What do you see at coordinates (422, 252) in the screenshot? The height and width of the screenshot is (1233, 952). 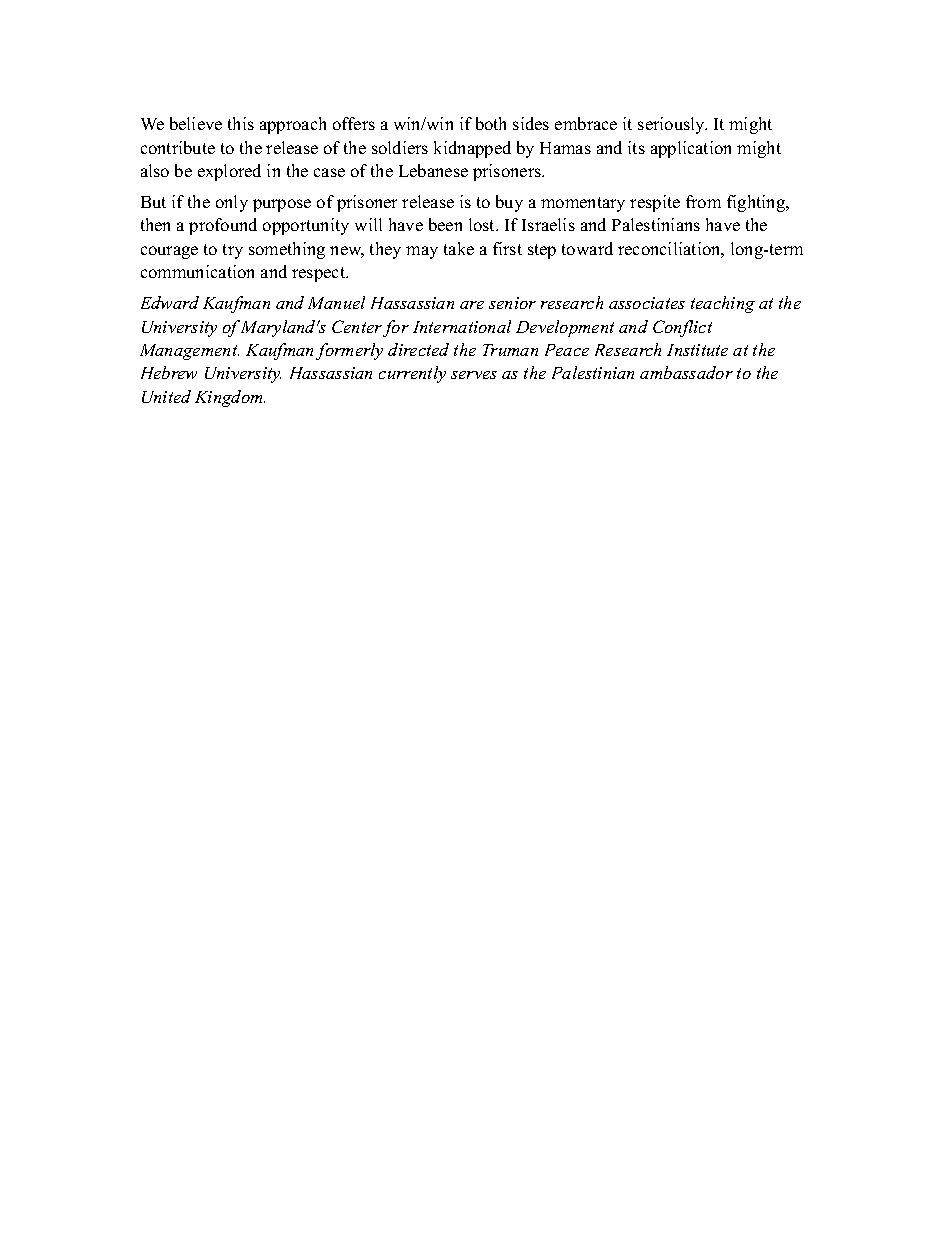 I see `may` at bounding box center [422, 252].
